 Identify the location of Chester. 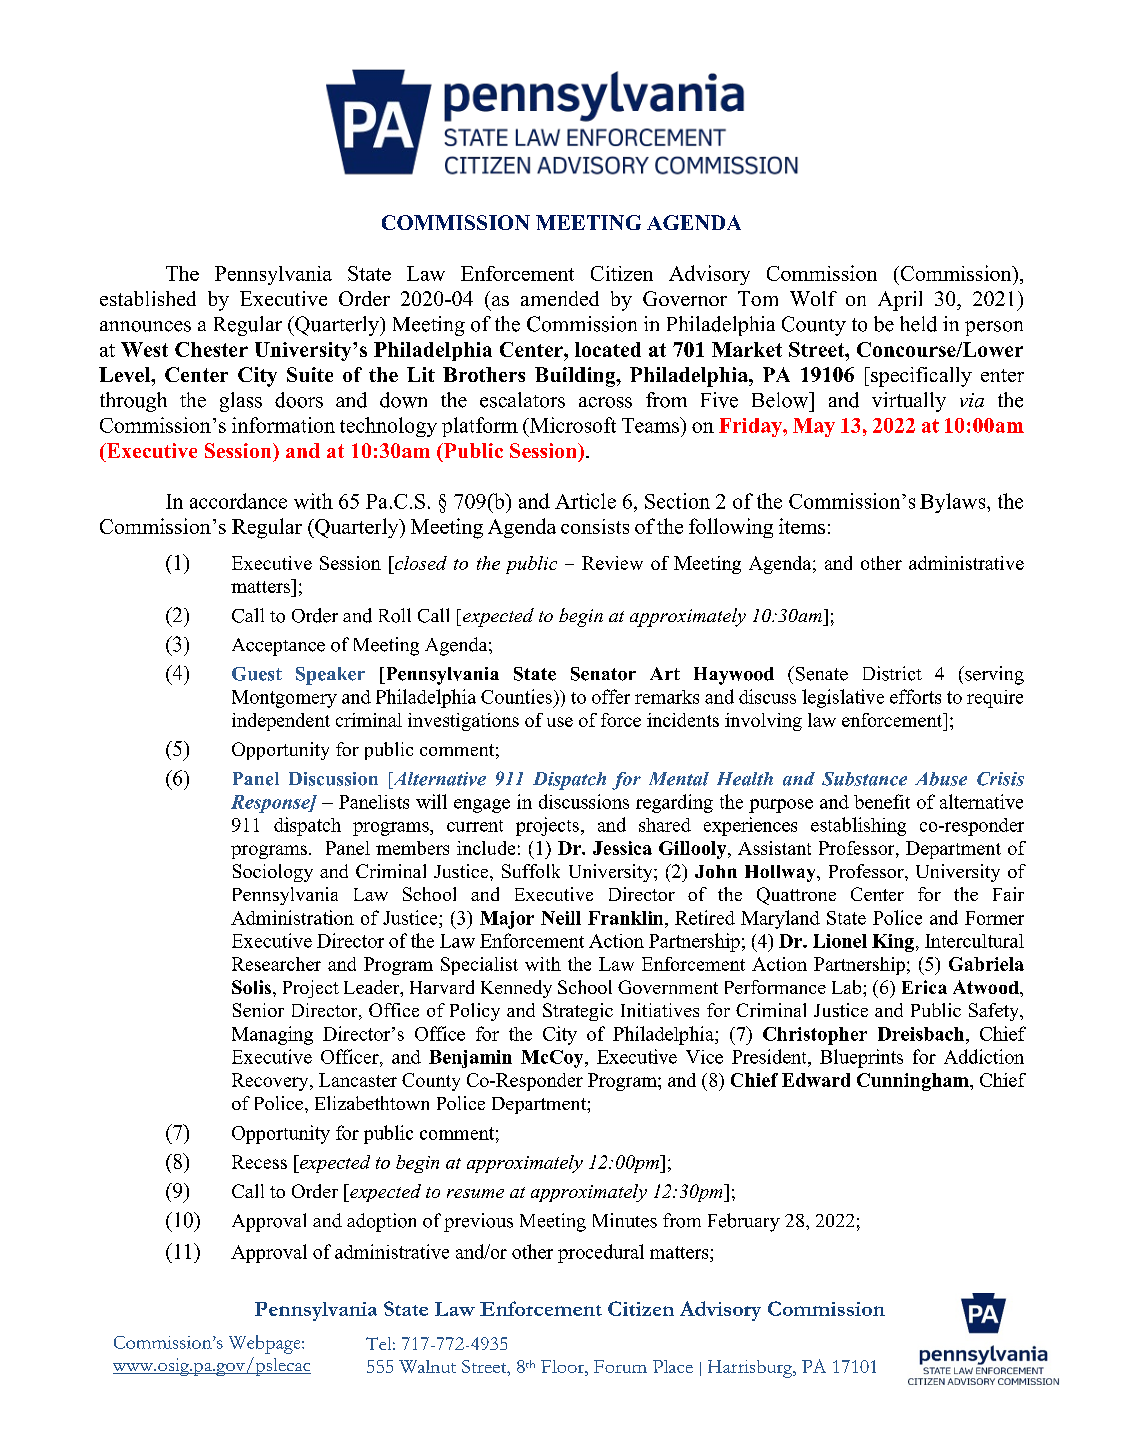
(211, 349).
